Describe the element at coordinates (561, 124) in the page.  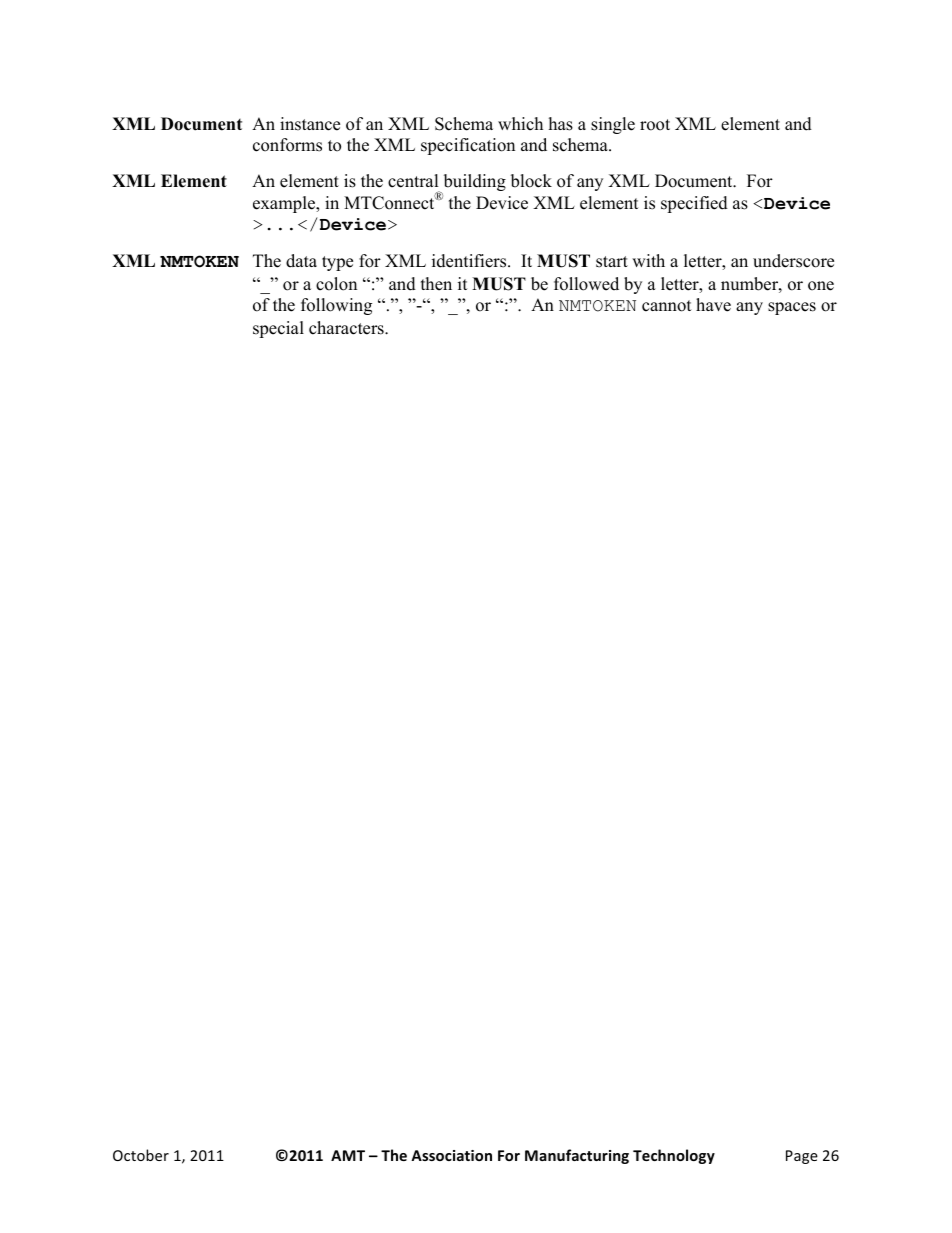
I see `has` at that location.
